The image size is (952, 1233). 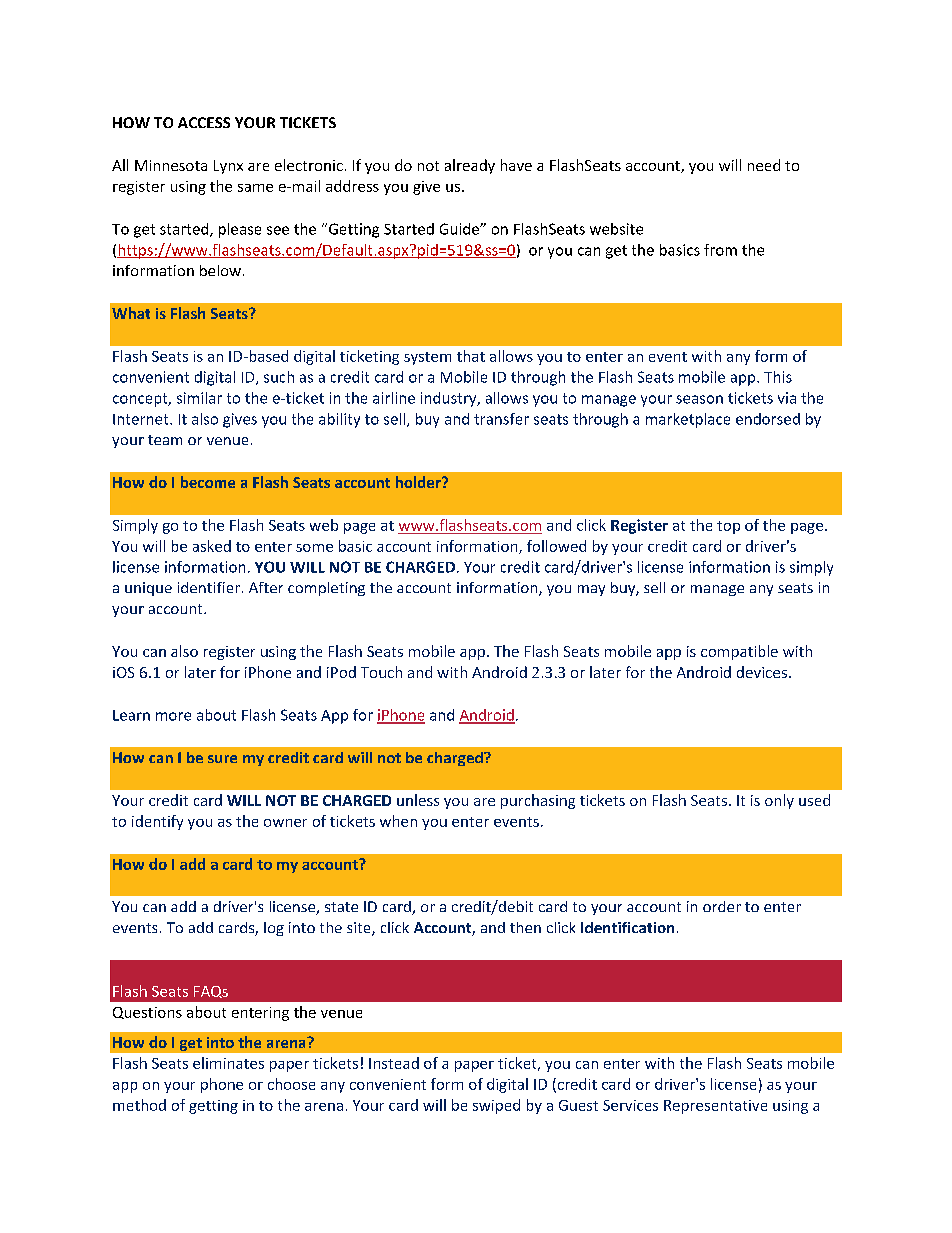 What do you see at coordinates (209, 587) in the page?
I see `identifier` at bounding box center [209, 587].
